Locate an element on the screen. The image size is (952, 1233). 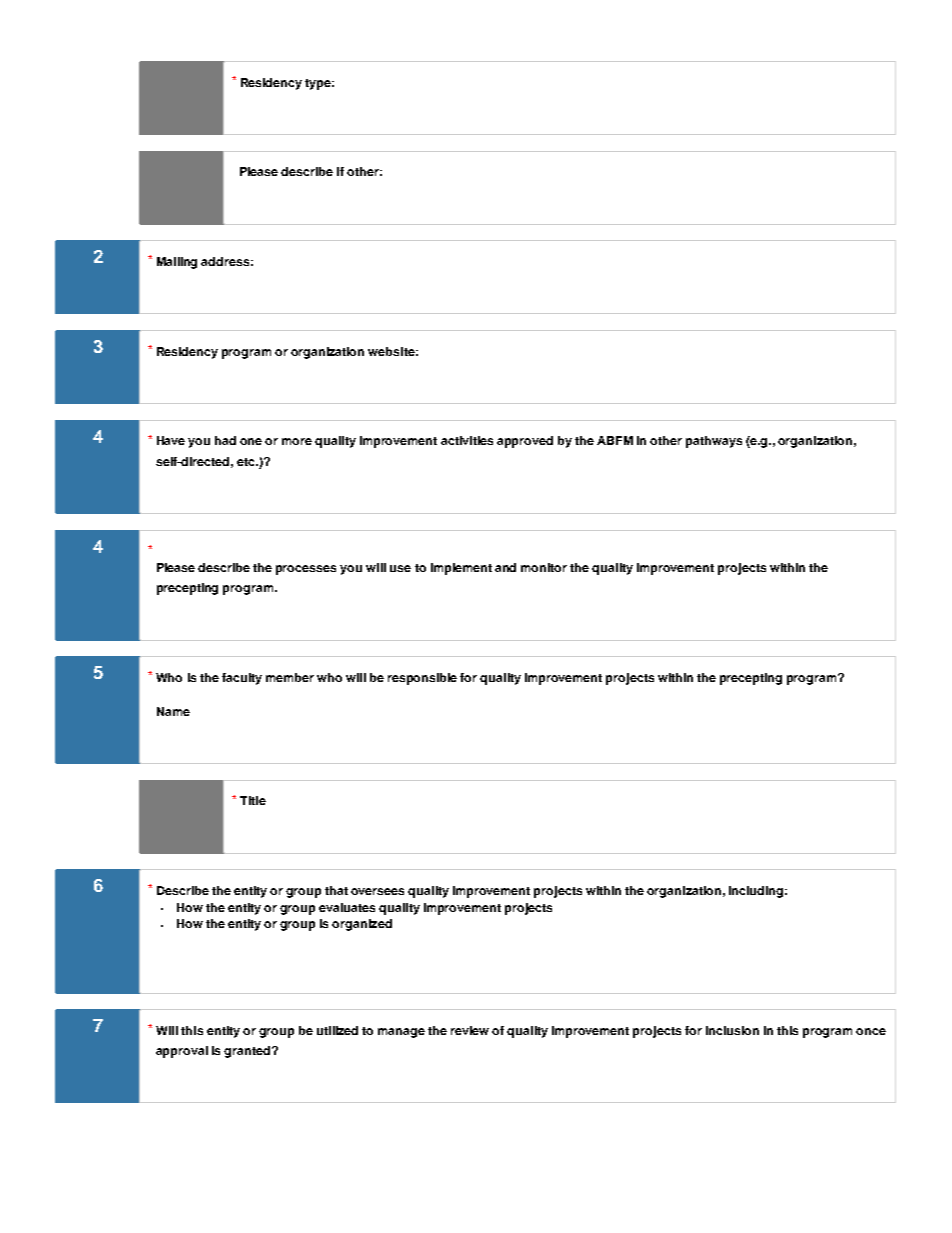
and is located at coordinates (505, 567).
